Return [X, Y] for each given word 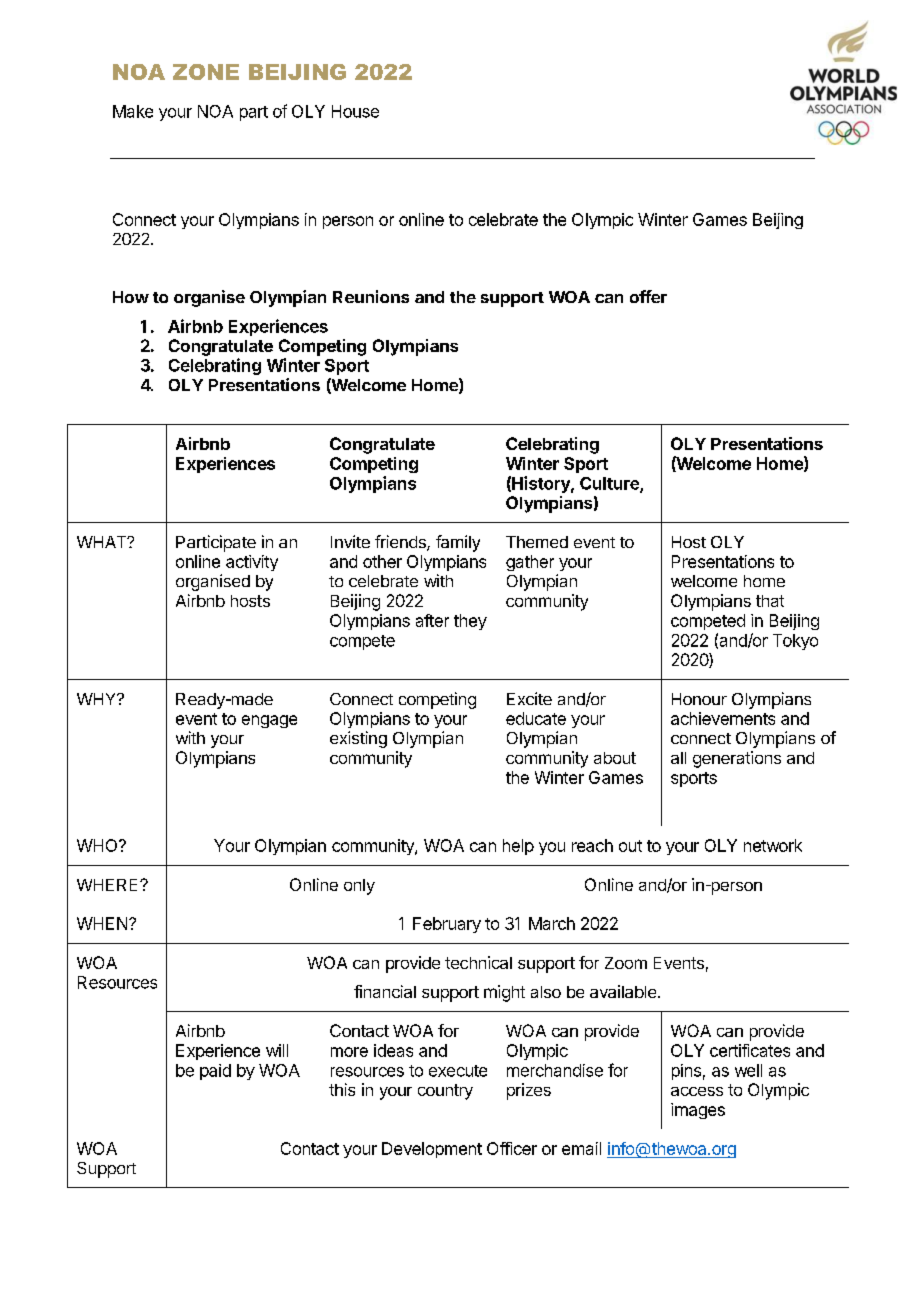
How [131, 297]
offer [648, 296]
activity [252, 563]
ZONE [206, 72]
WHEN [103, 923]
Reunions [371, 296]
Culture [610, 484]
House [355, 111]
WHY [97, 699]
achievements [723, 718]
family [458, 543]
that [770, 601]
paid [215, 1072]
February [447, 925]
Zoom [626, 963]
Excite [529, 698]
